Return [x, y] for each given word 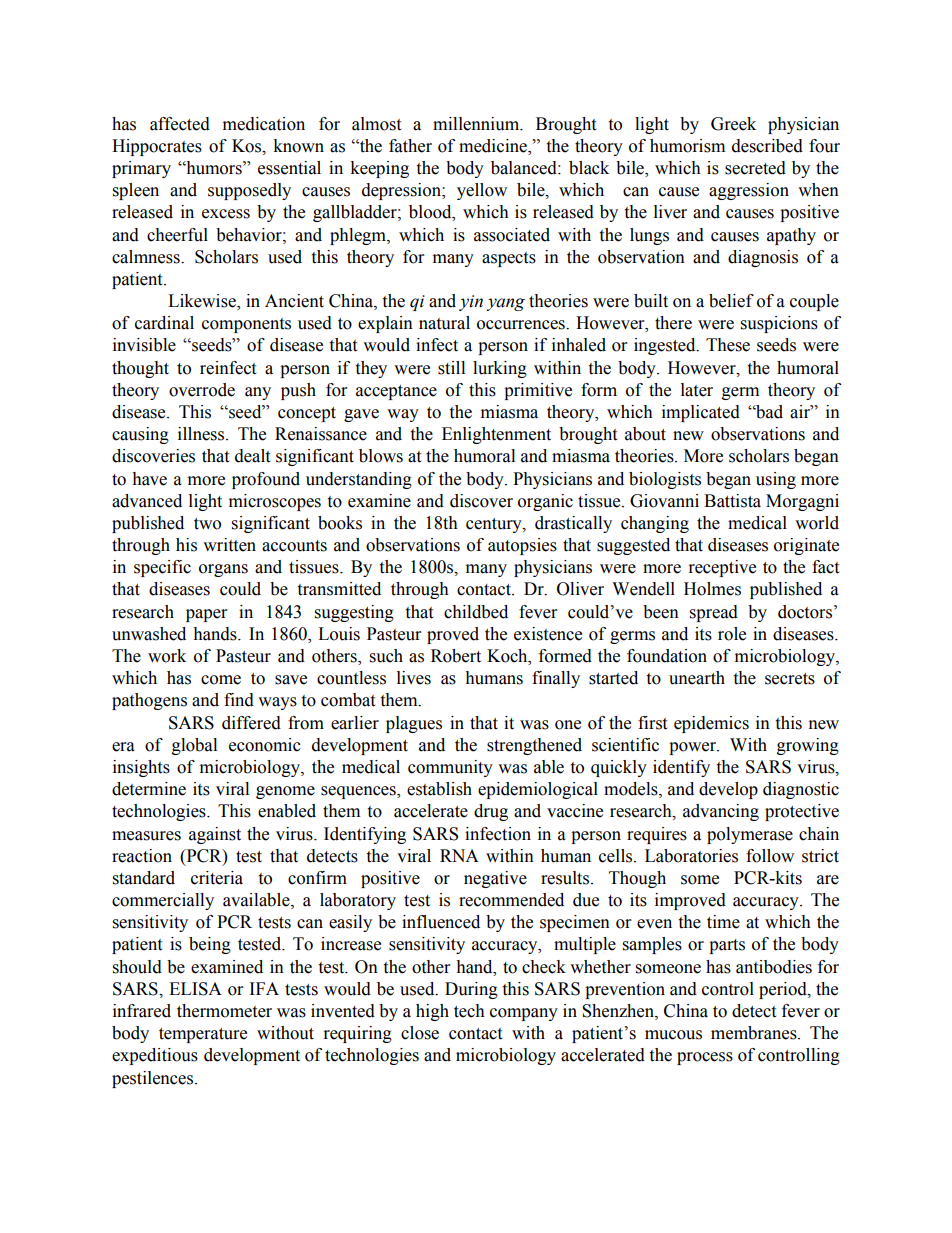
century [495, 525]
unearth [697, 678]
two [207, 524]
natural [444, 323]
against [215, 835]
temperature [203, 1035]
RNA [459, 855]
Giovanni [664, 501]
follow [770, 856]
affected [180, 124]
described [767, 146]
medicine [494, 147]
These [728, 345]
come [221, 680]
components [246, 325]
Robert [456, 656]
